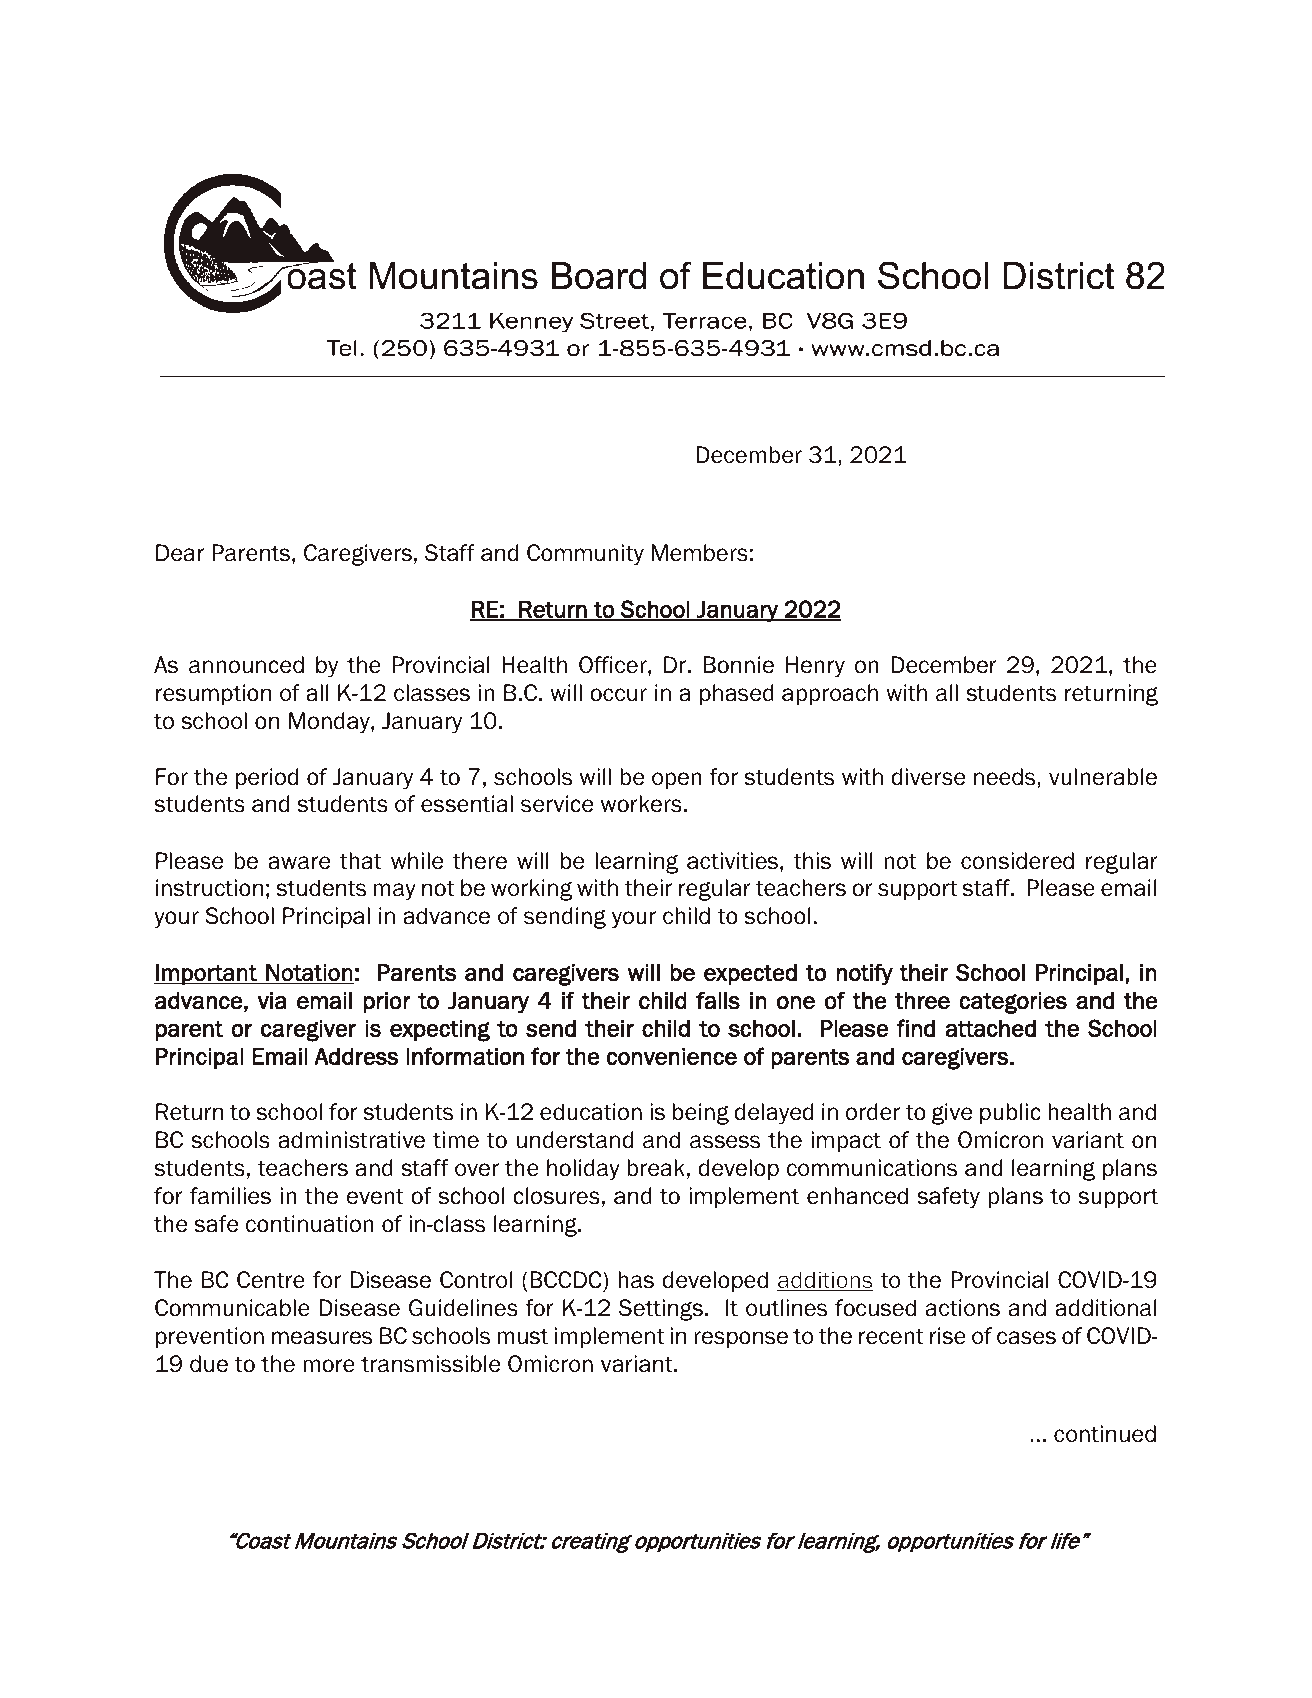 The width and height of the document is (1312, 1698). What do you see at coordinates (180, 553) in the document?
I see `Dear` at bounding box center [180, 553].
